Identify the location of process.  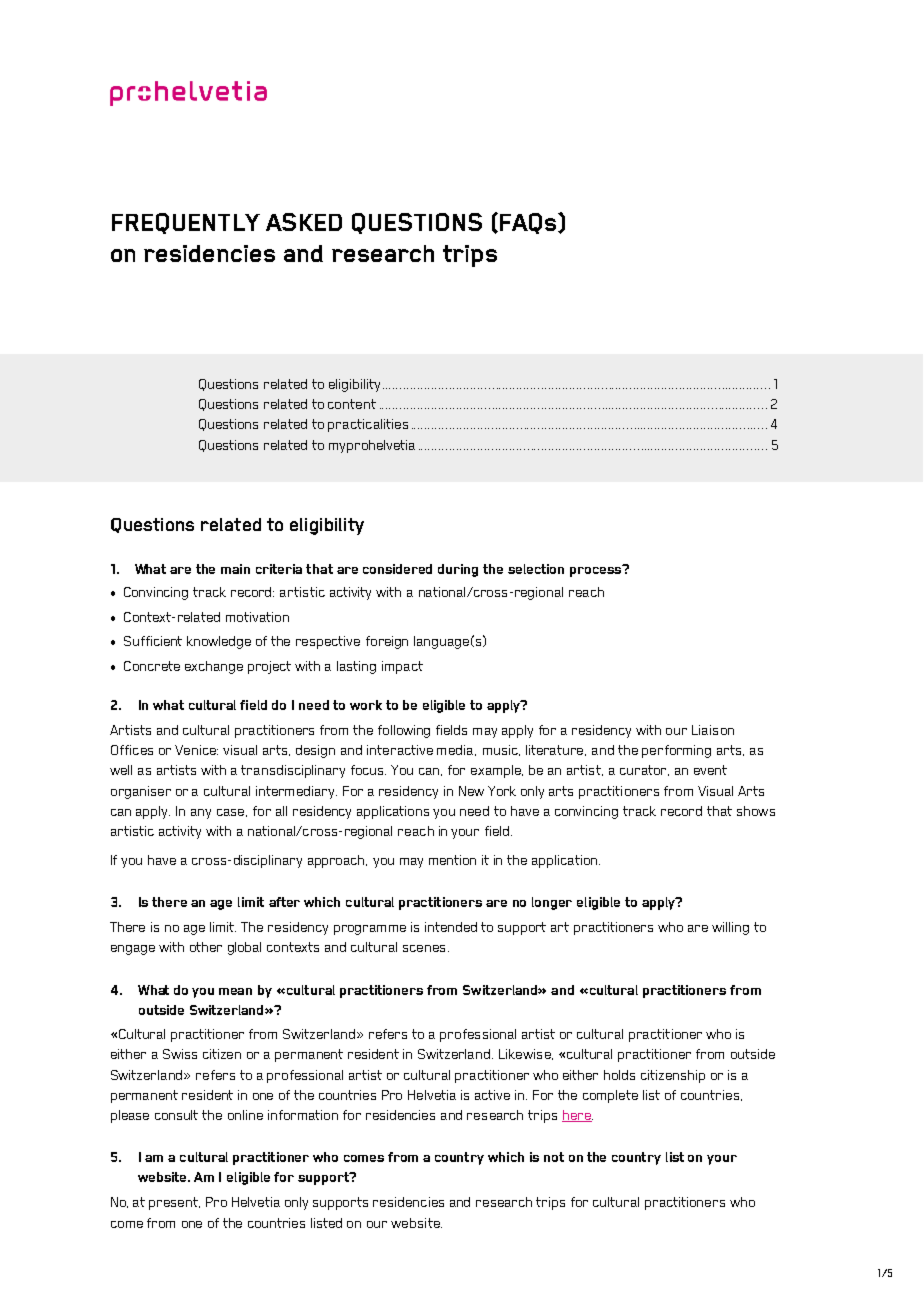
(596, 571).
